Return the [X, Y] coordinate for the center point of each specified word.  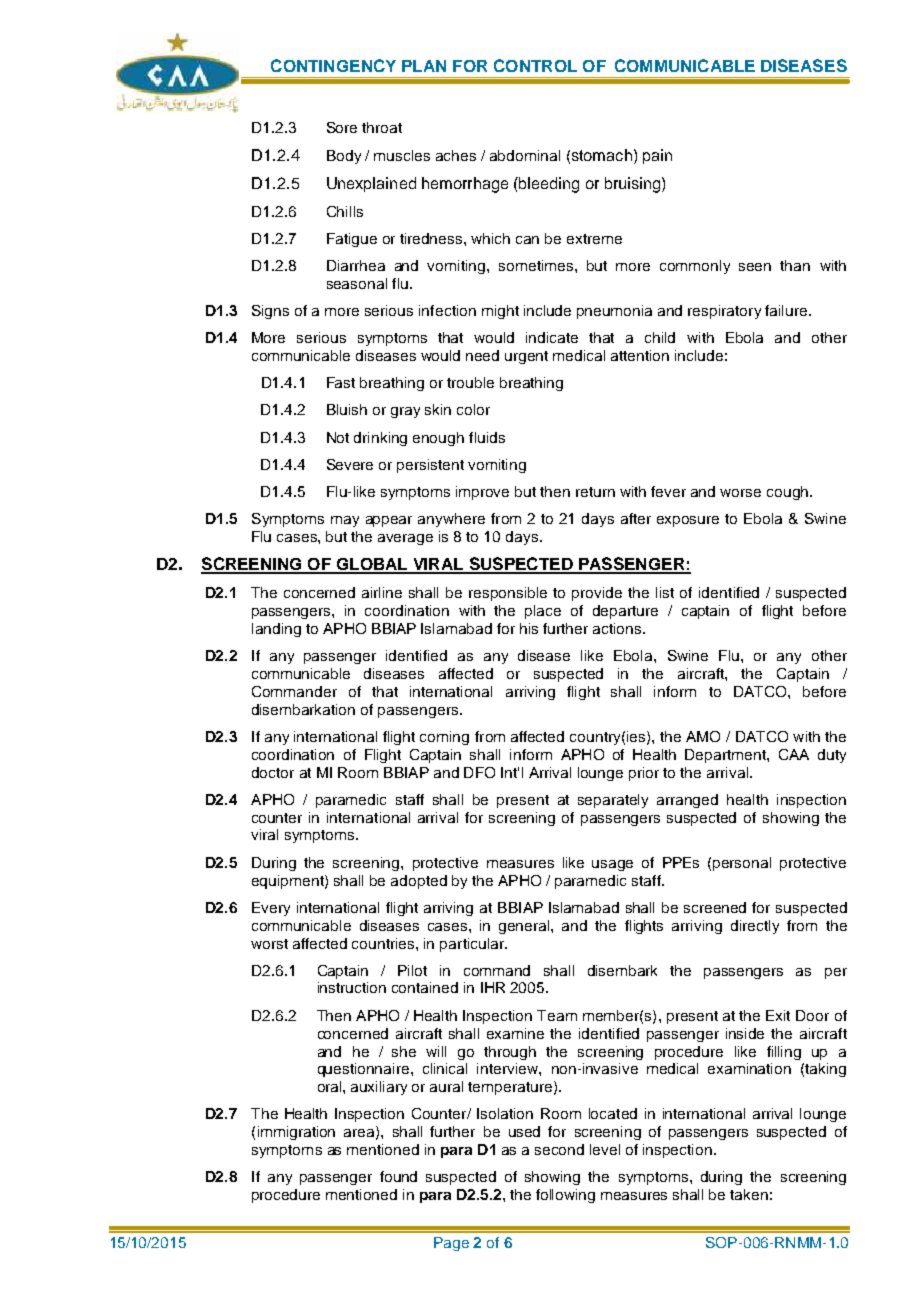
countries [384, 943]
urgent [526, 357]
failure [787, 310]
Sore [342, 127]
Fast [341, 382]
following [565, 1196]
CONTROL [535, 65]
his [529, 628]
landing [276, 630]
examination [749, 1068]
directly [755, 927]
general [525, 927]
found [398, 1176]
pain [657, 156]
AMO [703, 736]
